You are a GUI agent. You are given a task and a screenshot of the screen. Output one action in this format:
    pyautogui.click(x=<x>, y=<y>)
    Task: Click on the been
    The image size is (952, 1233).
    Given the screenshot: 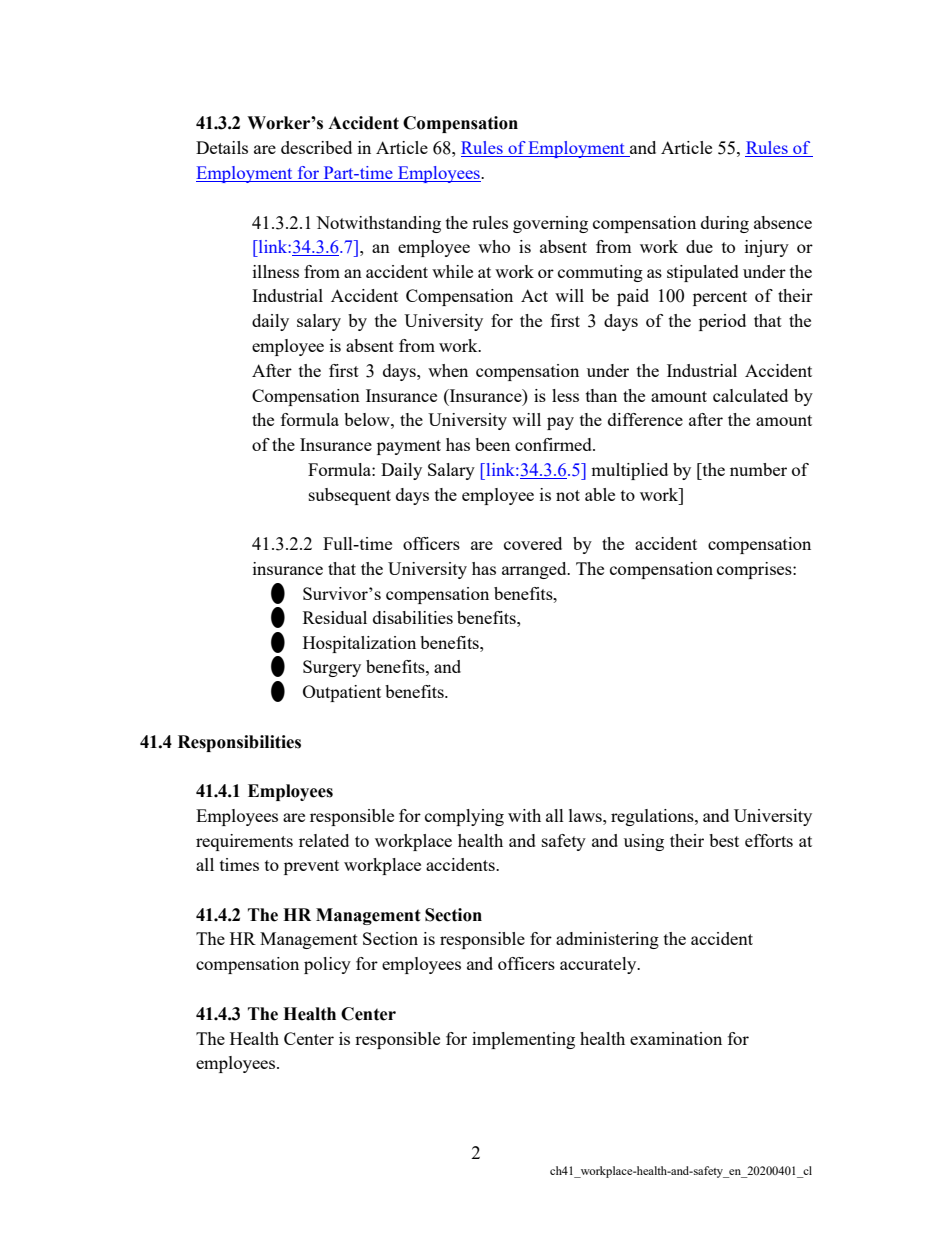 What is the action you would take?
    pyautogui.click(x=492, y=444)
